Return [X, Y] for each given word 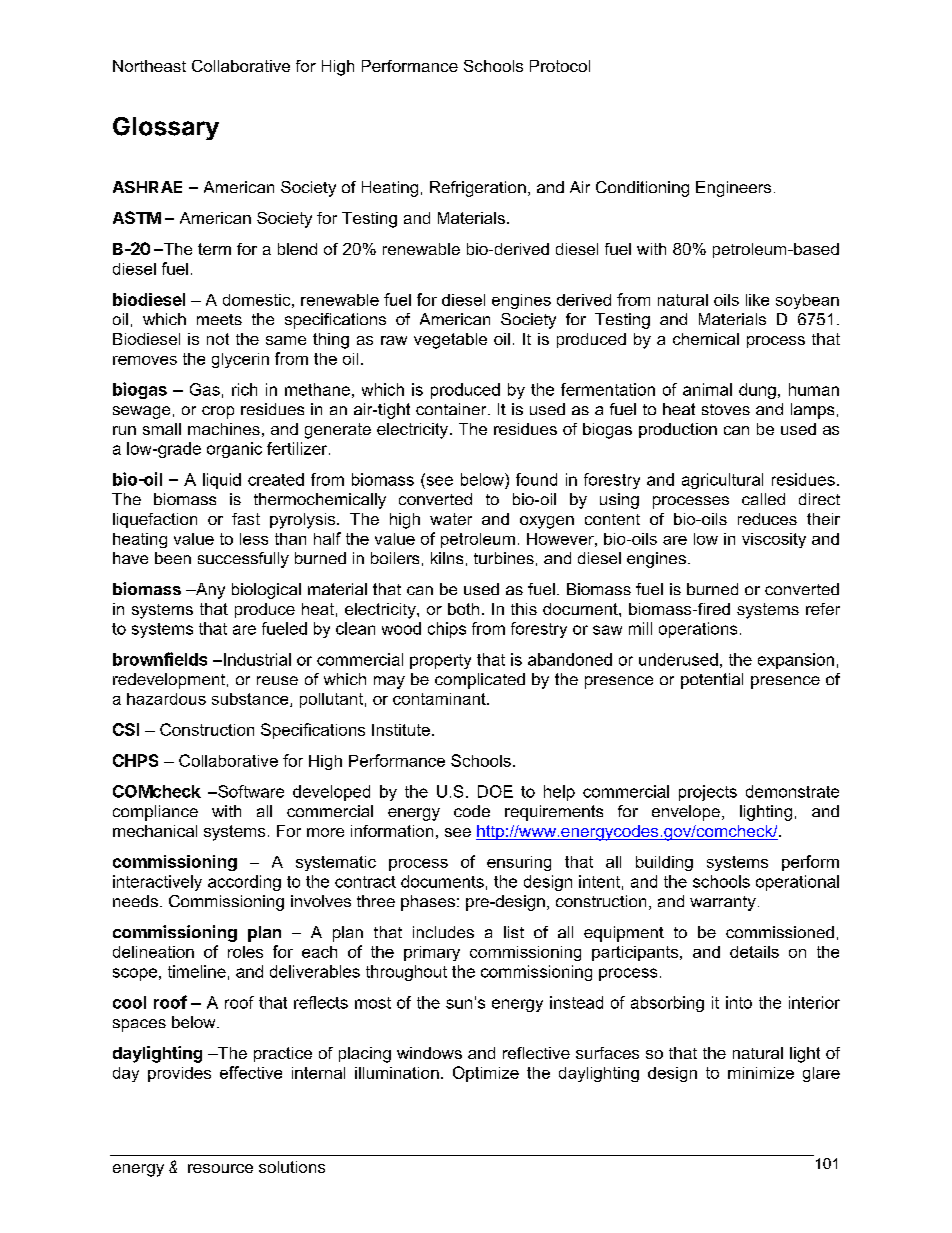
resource [220, 1168]
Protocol [560, 66]
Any [209, 591]
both [463, 609]
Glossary [166, 128]
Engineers [733, 189]
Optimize [486, 1074]
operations [698, 630]
